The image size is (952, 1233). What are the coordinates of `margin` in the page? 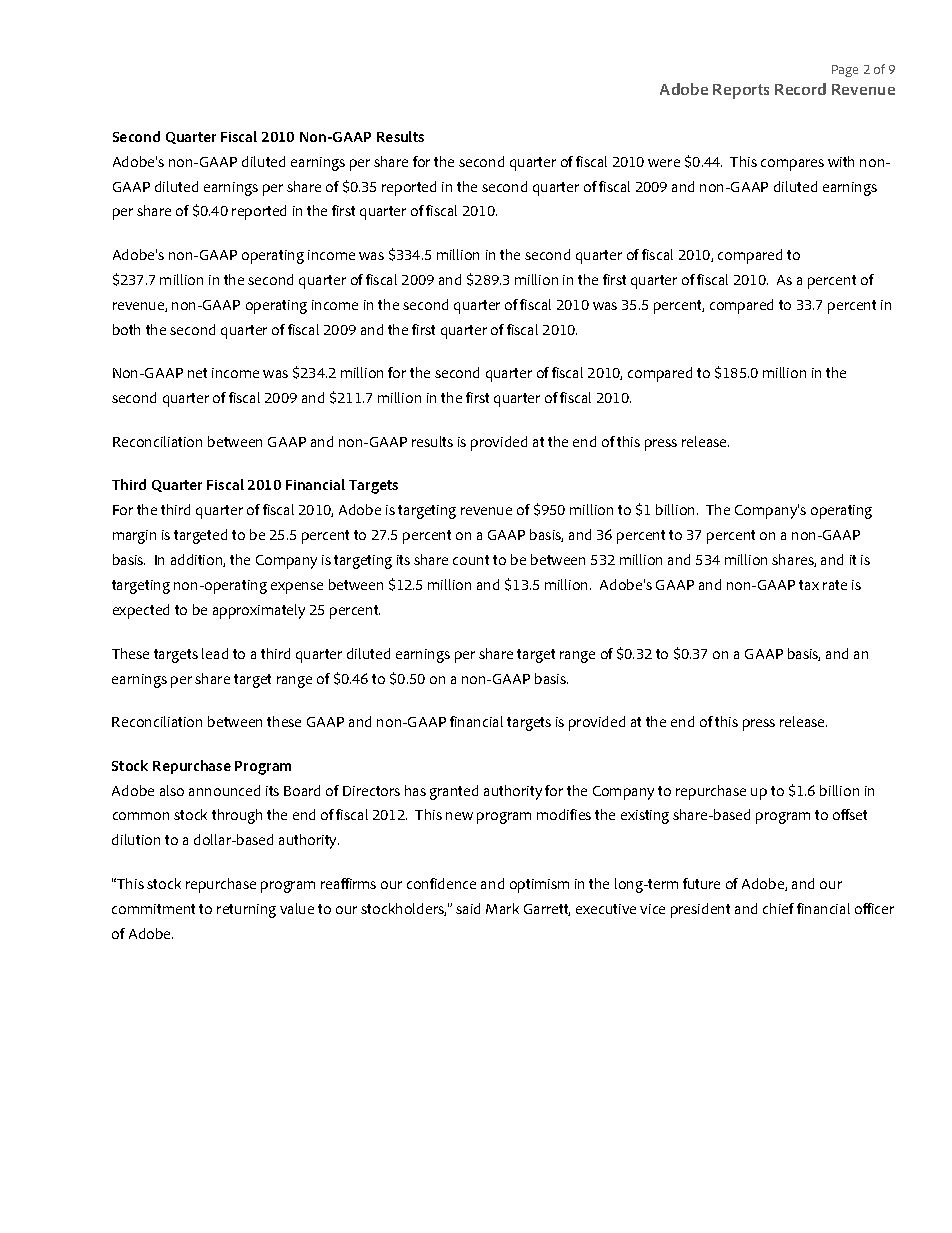 It's located at (134, 537).
